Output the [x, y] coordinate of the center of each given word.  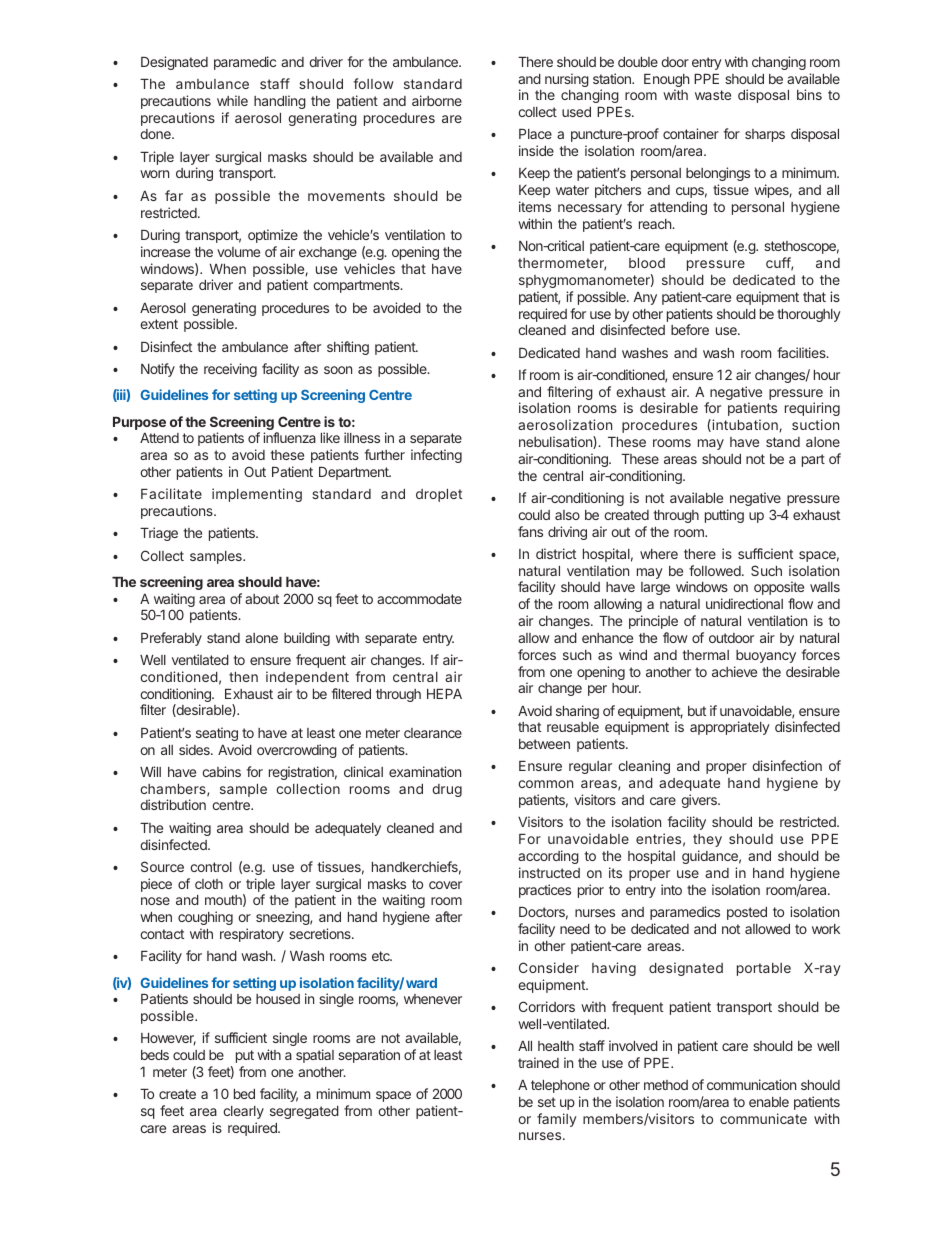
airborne [437, 100]
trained [538, 1062]
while [232, 100]
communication [751, 1084]
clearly [243, 1112]
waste [713, 95]
